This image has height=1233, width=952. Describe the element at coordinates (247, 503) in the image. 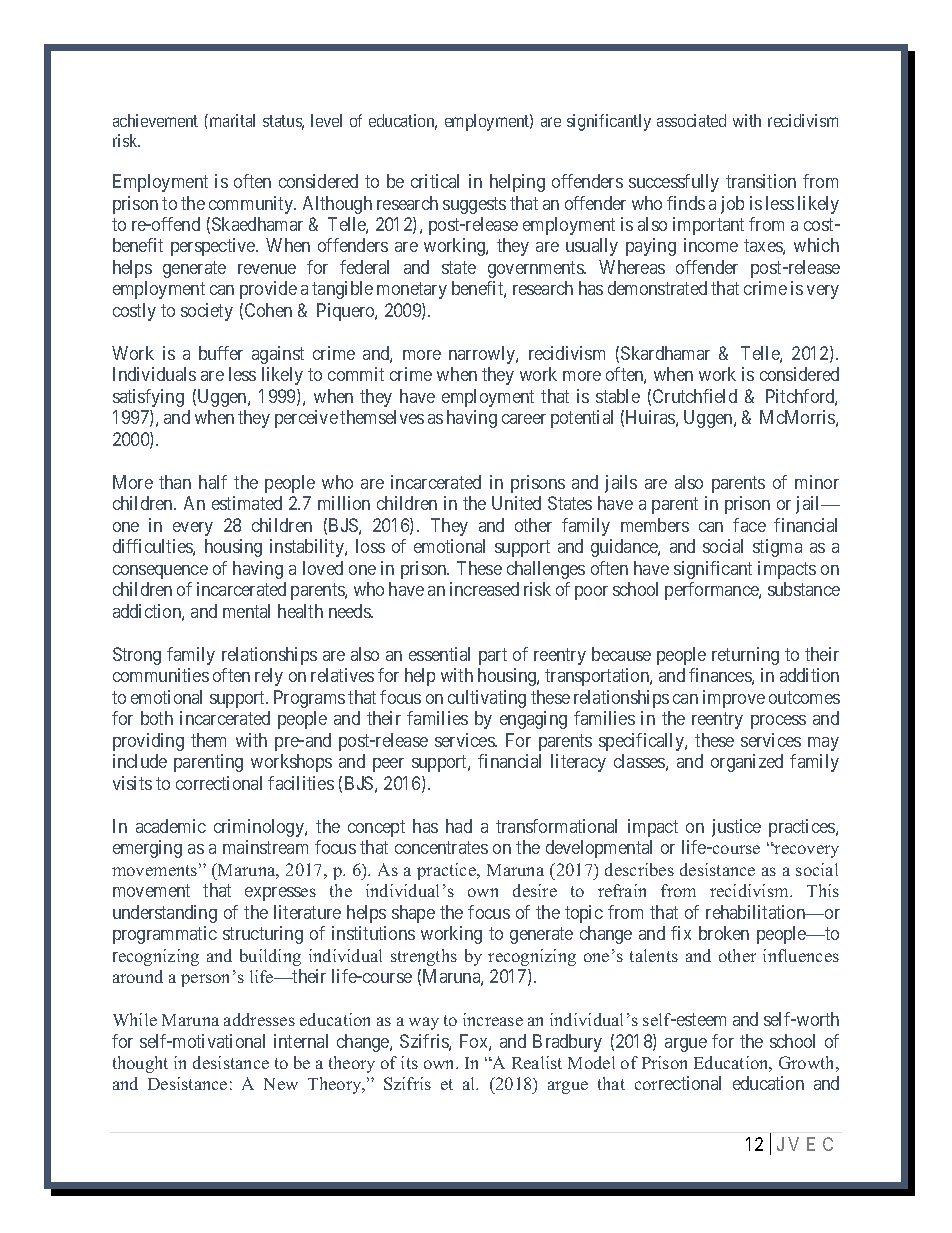

I see `estimated` at that location.
